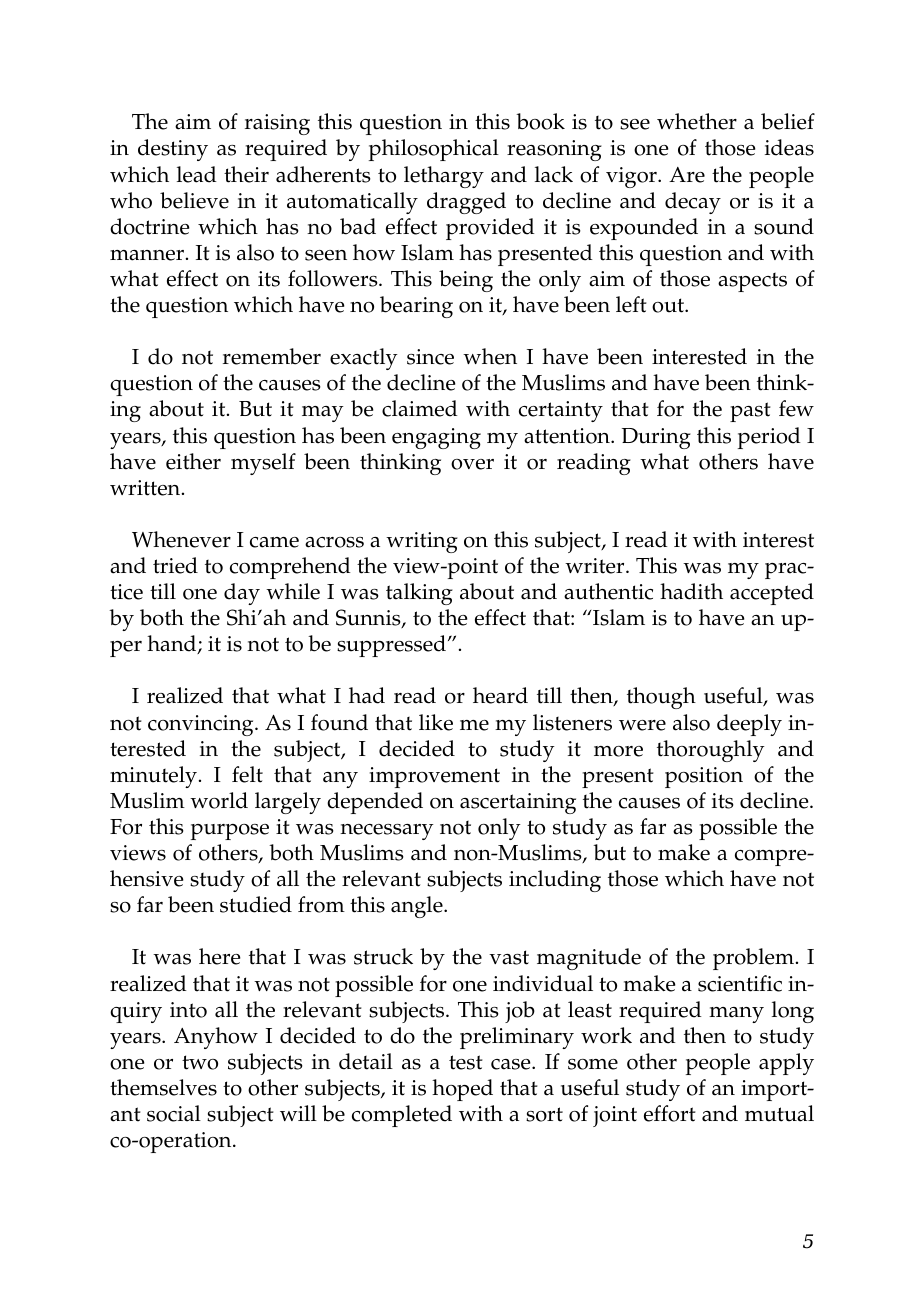 The height and width of the image is (1308, 924). Describe the element at coordinates (419, 594) in the image. I see `talking` at that location.
